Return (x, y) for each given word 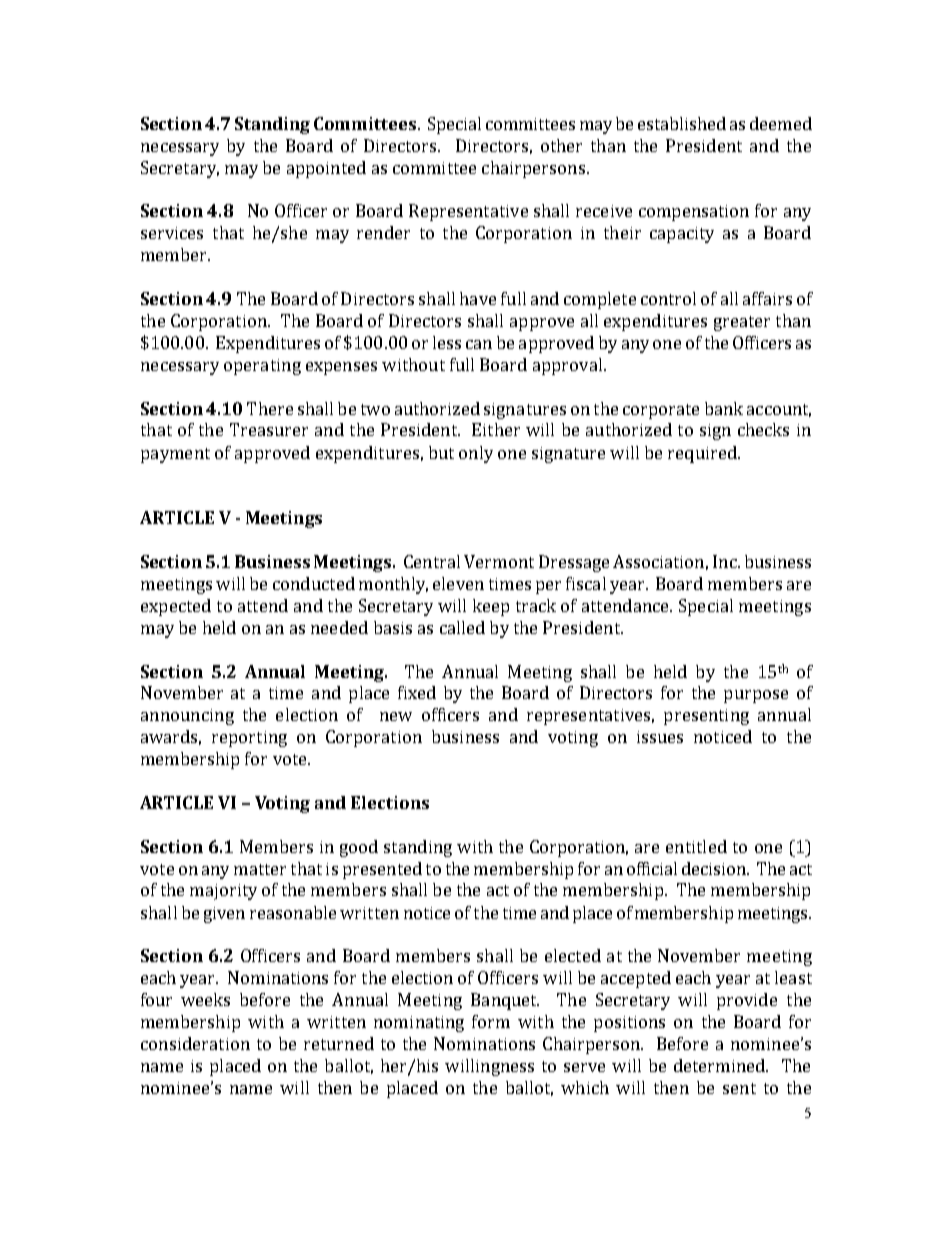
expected (176, 607)
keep (491, 607)
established (682, 123)
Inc (726, 561)
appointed (326, 169)
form (491, 1021)
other (561, 145)
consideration (195, 1043)
